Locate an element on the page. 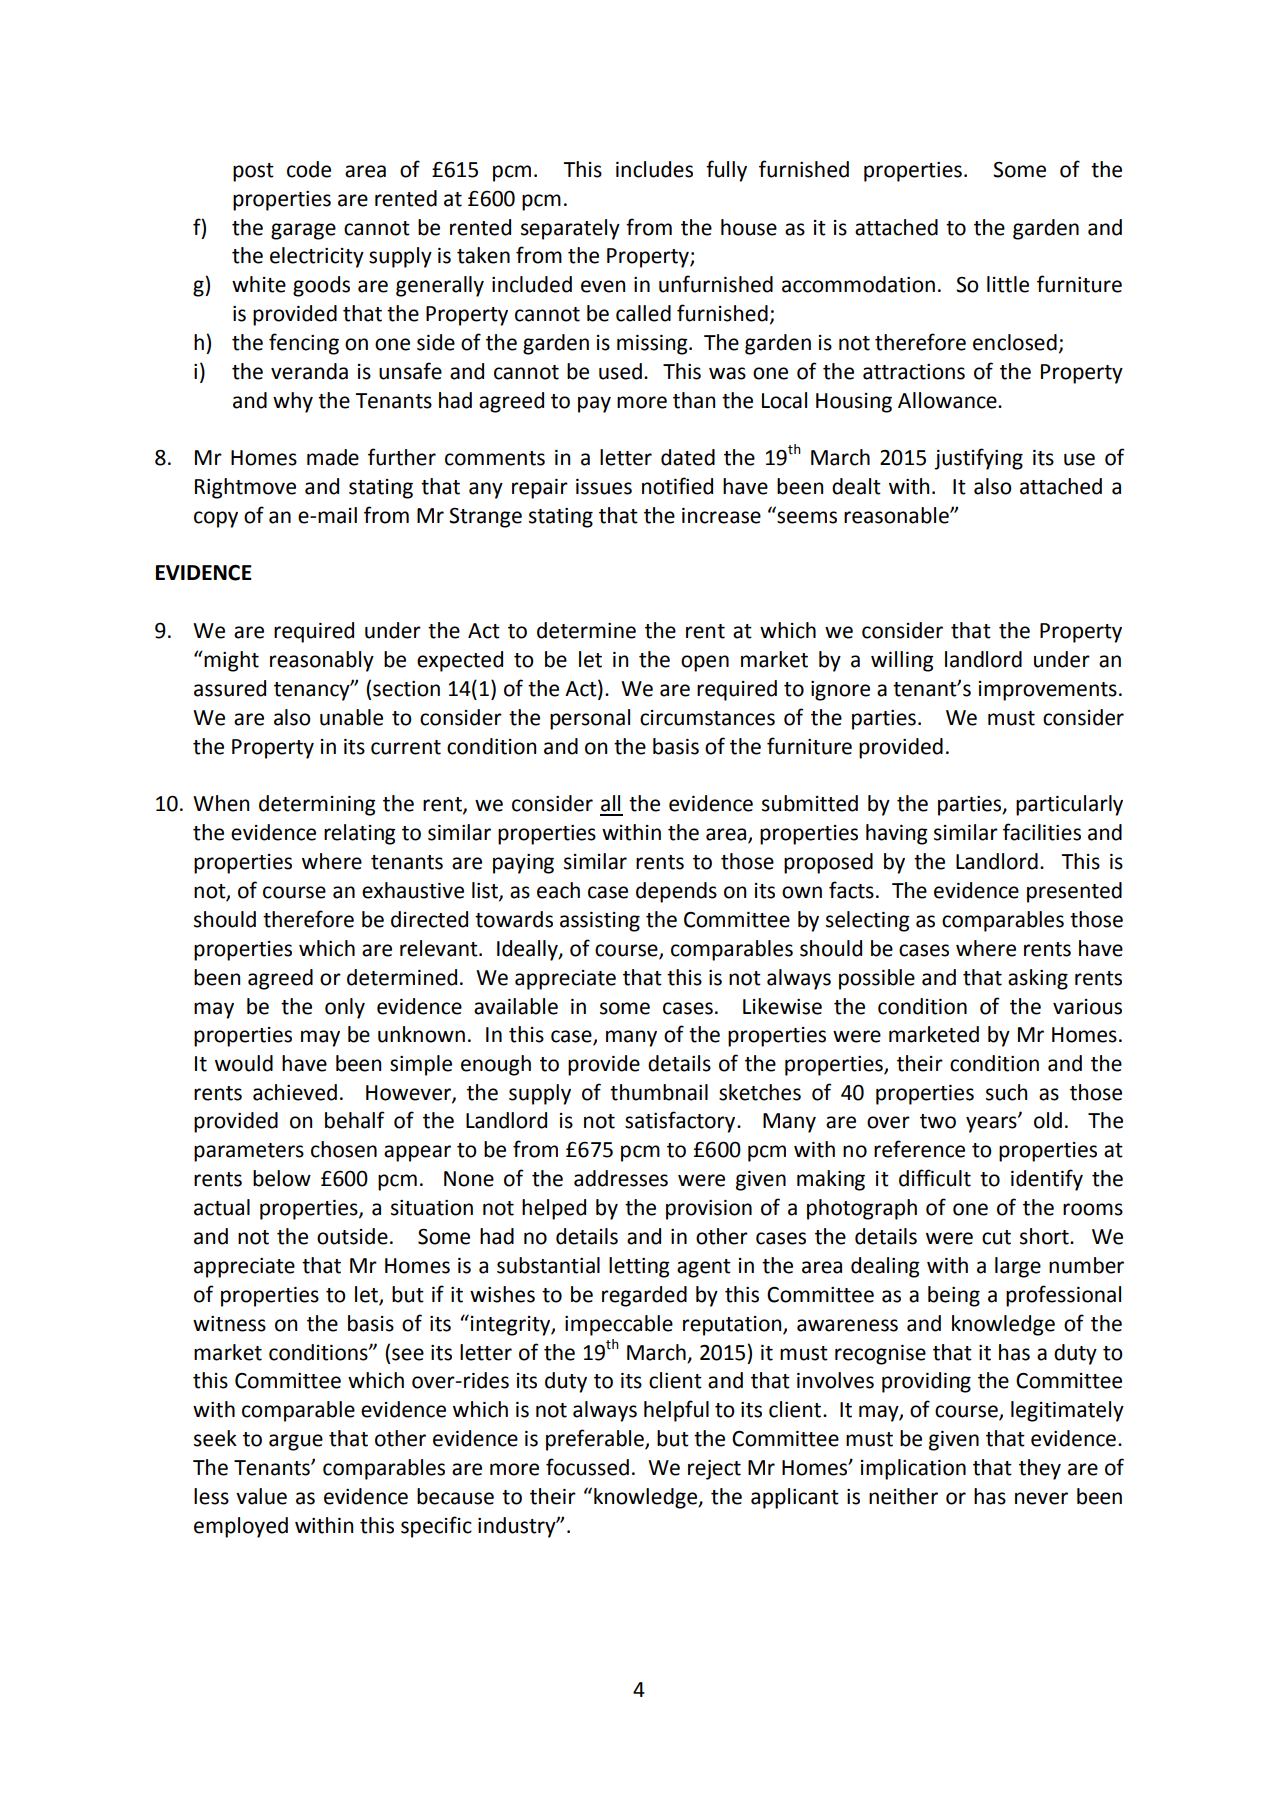 The image size is (1278, 1808). improvements is located at coordinates (1048, 691).
